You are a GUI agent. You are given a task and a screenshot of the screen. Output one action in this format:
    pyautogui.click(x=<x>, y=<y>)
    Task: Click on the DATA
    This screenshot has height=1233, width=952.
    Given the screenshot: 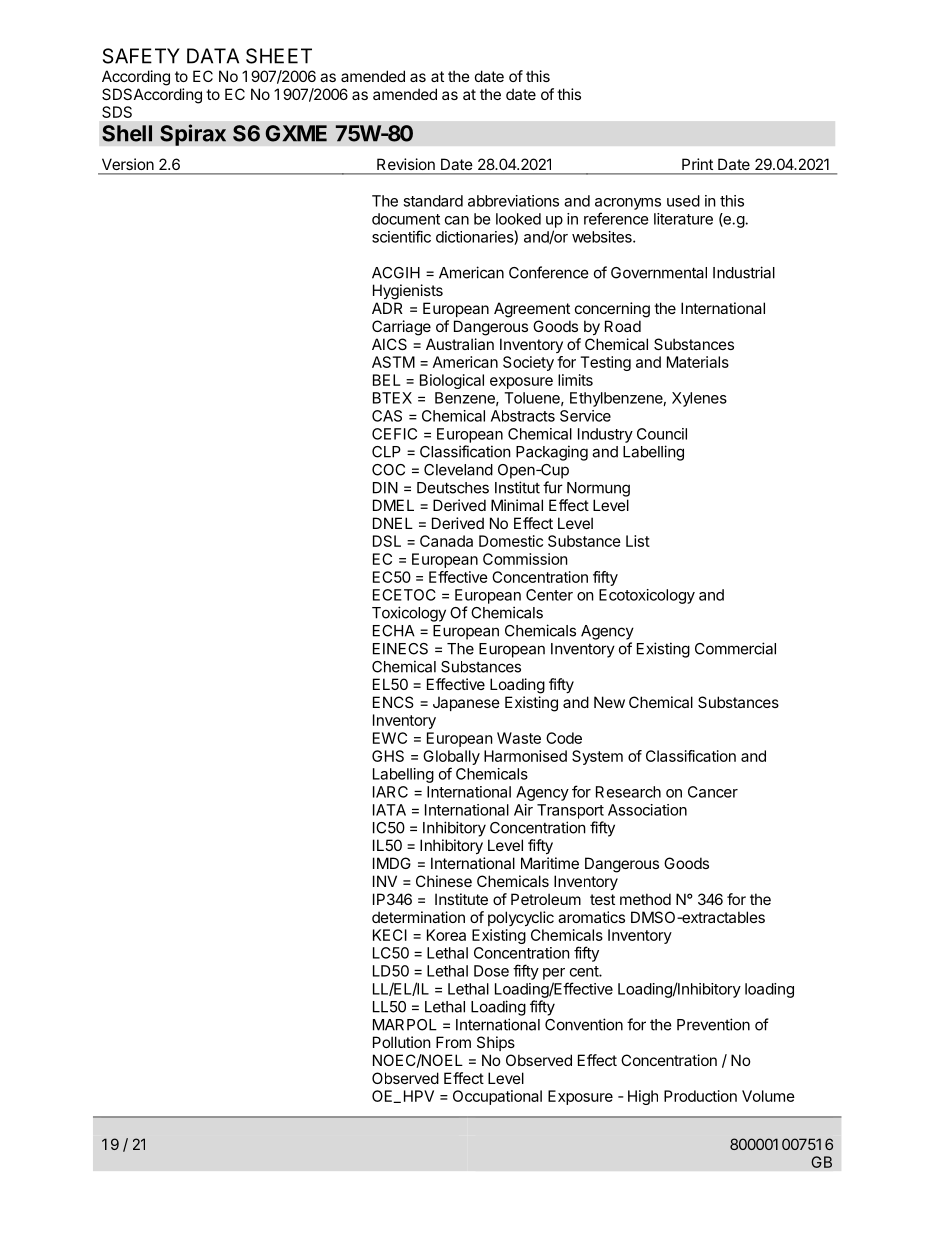 What is the action you would take?
    pyautogui.click(x=213, y=56)
